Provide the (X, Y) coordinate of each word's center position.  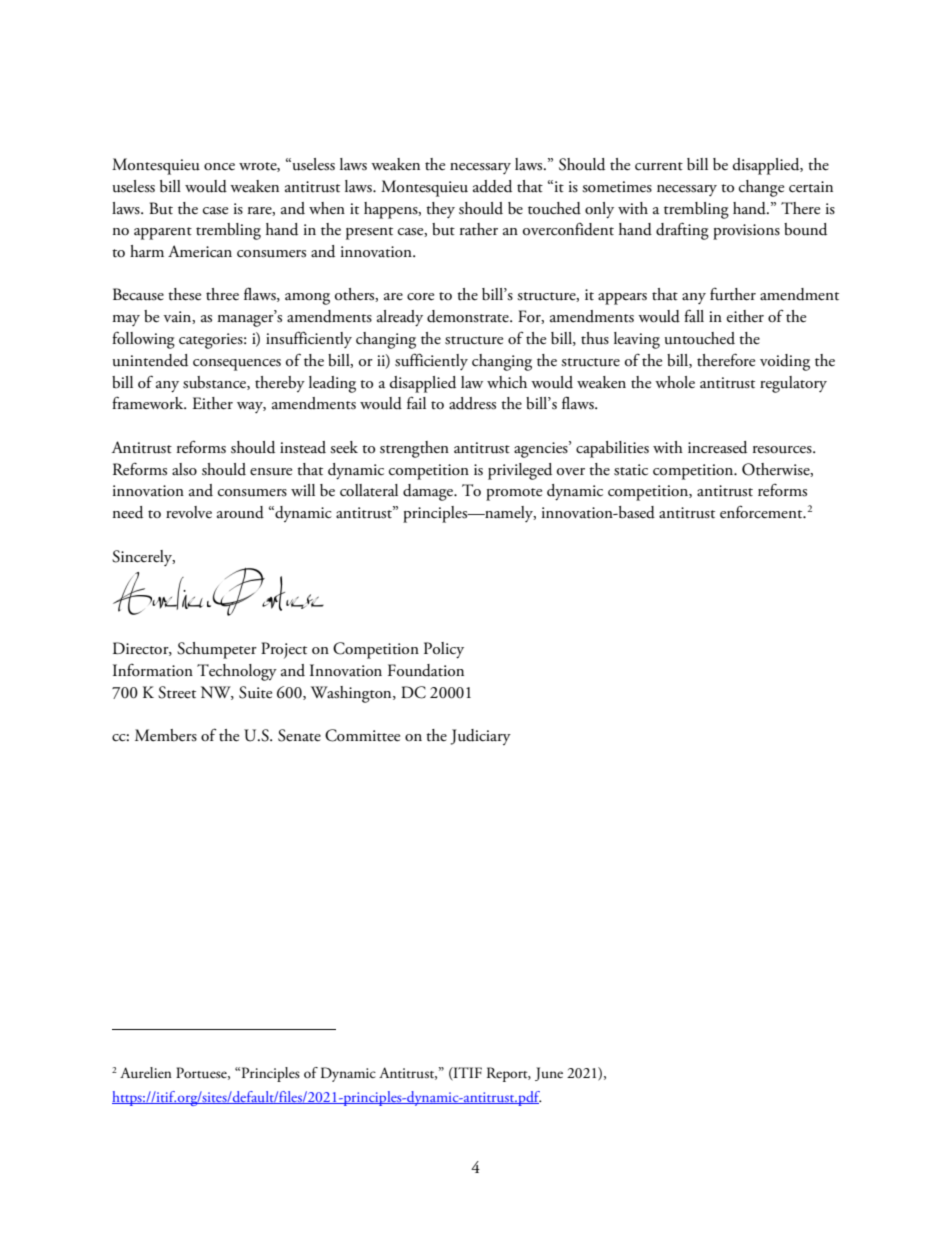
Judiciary (481, 737)
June (549, 1074)
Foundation (426, 670)
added (492, 186)
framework (149, 403)
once (219, 166)
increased (717, 447)
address (472, 403)
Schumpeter (217, 650)
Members (166, 735)
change (761, 188)
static (631, 470)
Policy (444, 650)
